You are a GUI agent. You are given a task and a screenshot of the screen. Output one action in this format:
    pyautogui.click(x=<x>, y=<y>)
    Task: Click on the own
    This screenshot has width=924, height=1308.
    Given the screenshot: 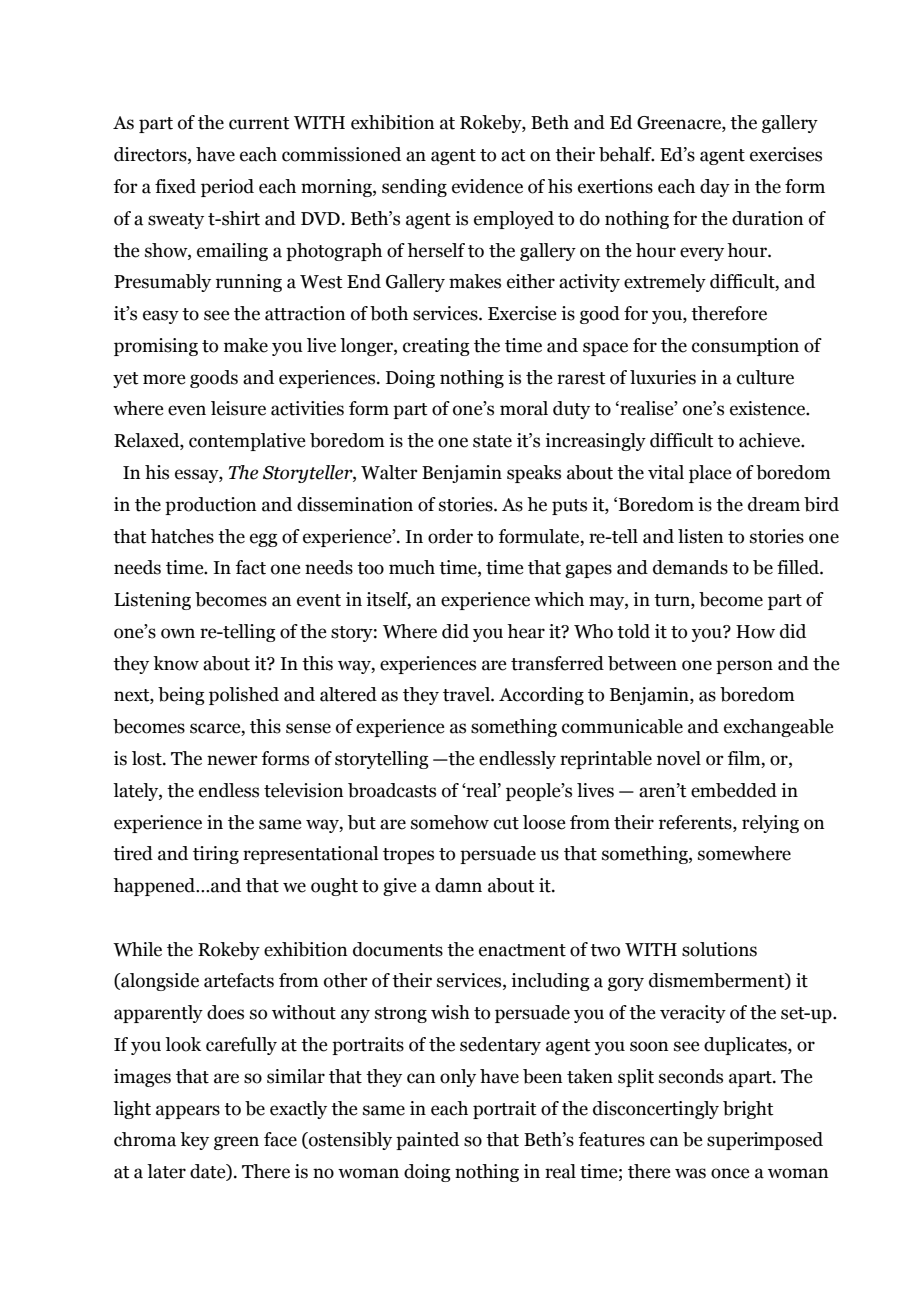 What is the action you would take?
    pyautogui.click(x=178, y=633)
